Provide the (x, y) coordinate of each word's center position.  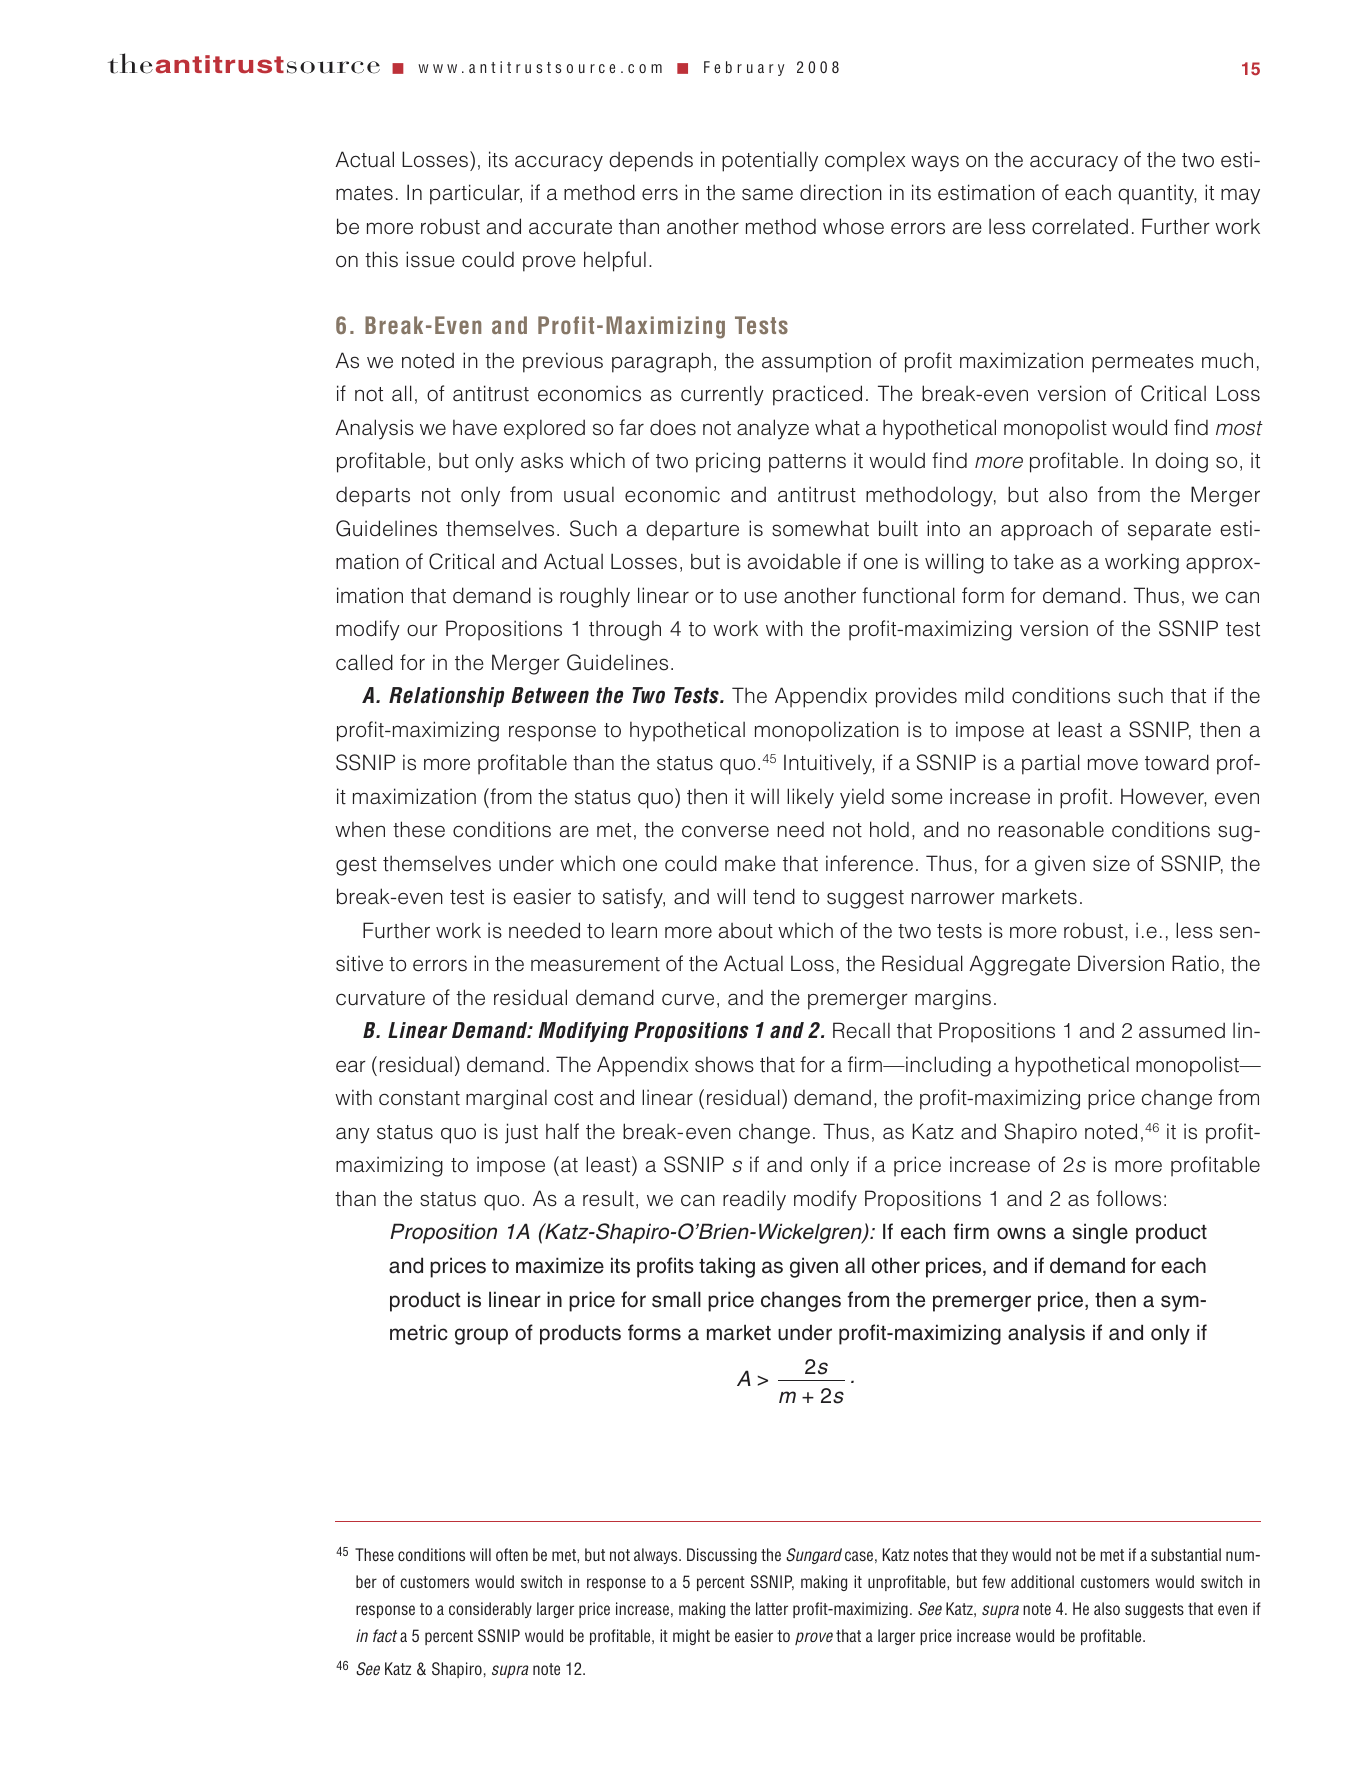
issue (430, 259)
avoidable (794, 561)
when (360, 830)
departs (373, 497)
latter (772, 1608)
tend (774, 896)
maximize (560, 1265)
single (1100, 1233)
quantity (1157, 194)
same (767, 194)
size (1111, 863)
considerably (490, 1610)
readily (754, 1200)
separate (1169, 531)
